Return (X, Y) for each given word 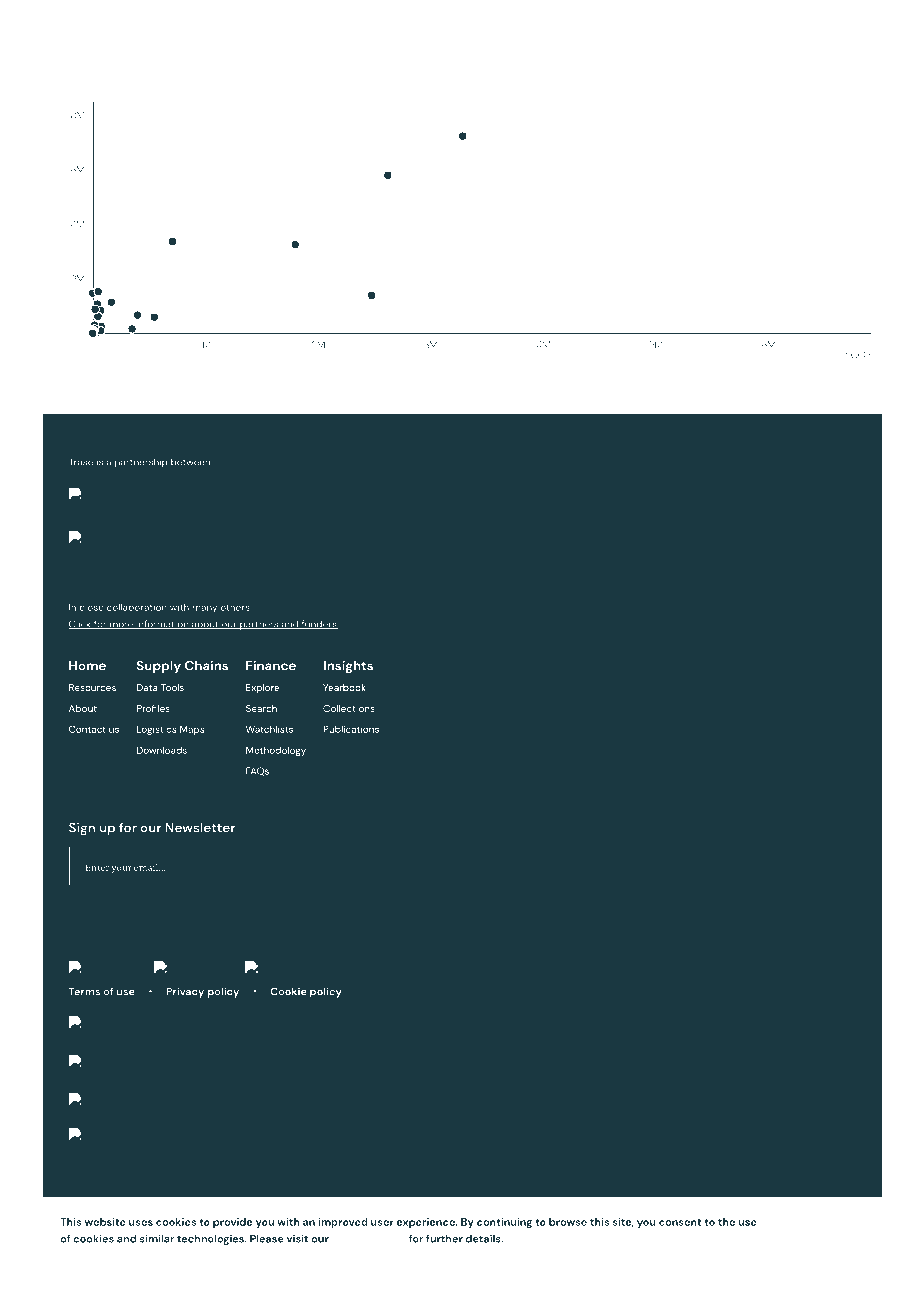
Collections (349, 708)
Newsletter (200, 827)
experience (427, 1223)
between (190, 462)
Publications (351, 729)
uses (141, 1223)
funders (319, 624)
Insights (348, 667)
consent (680, 1222)
